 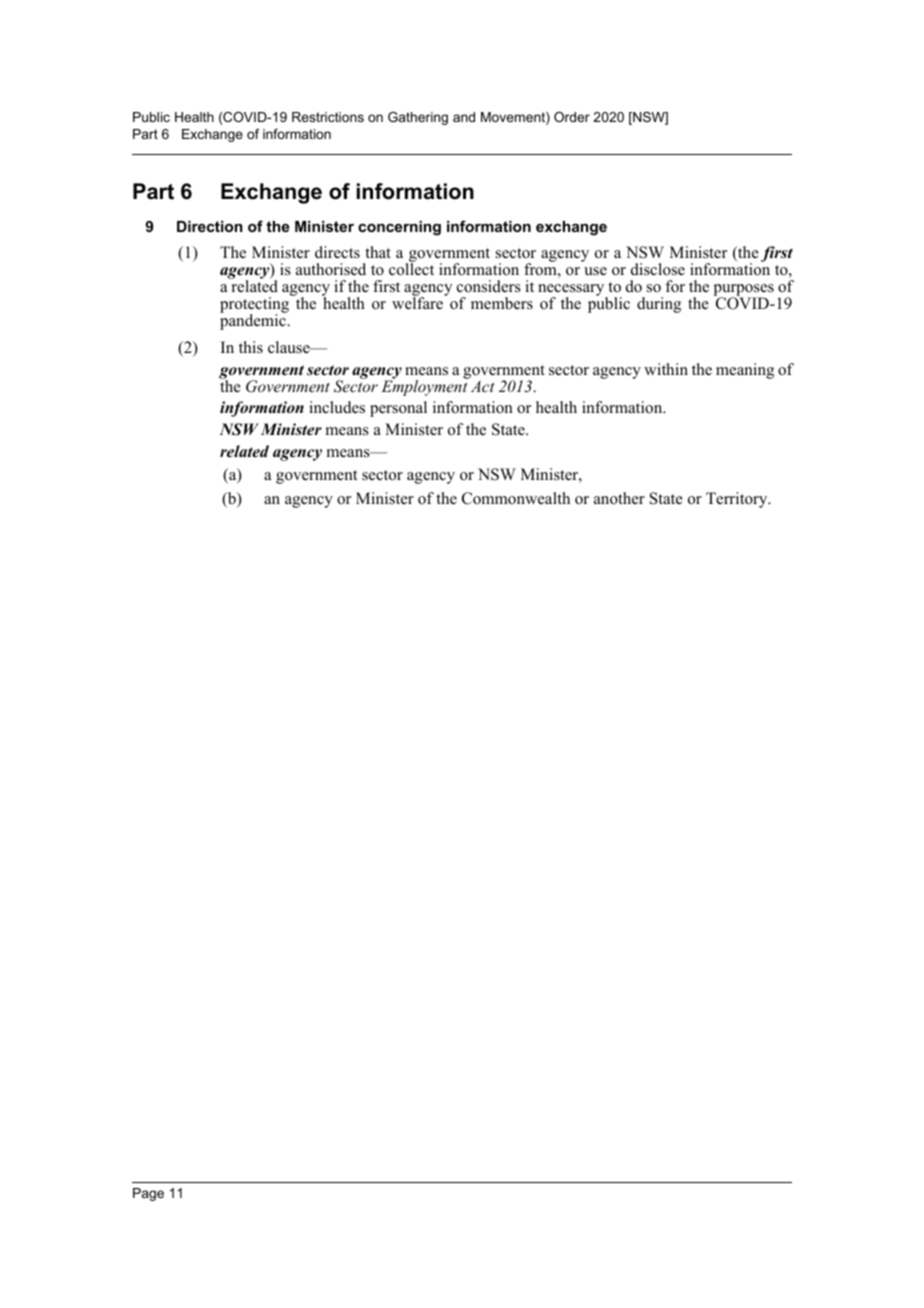 What do you see at coordinates (398, 409) in the screenshot?
I see `personal` at bounding box center [398, 409].
